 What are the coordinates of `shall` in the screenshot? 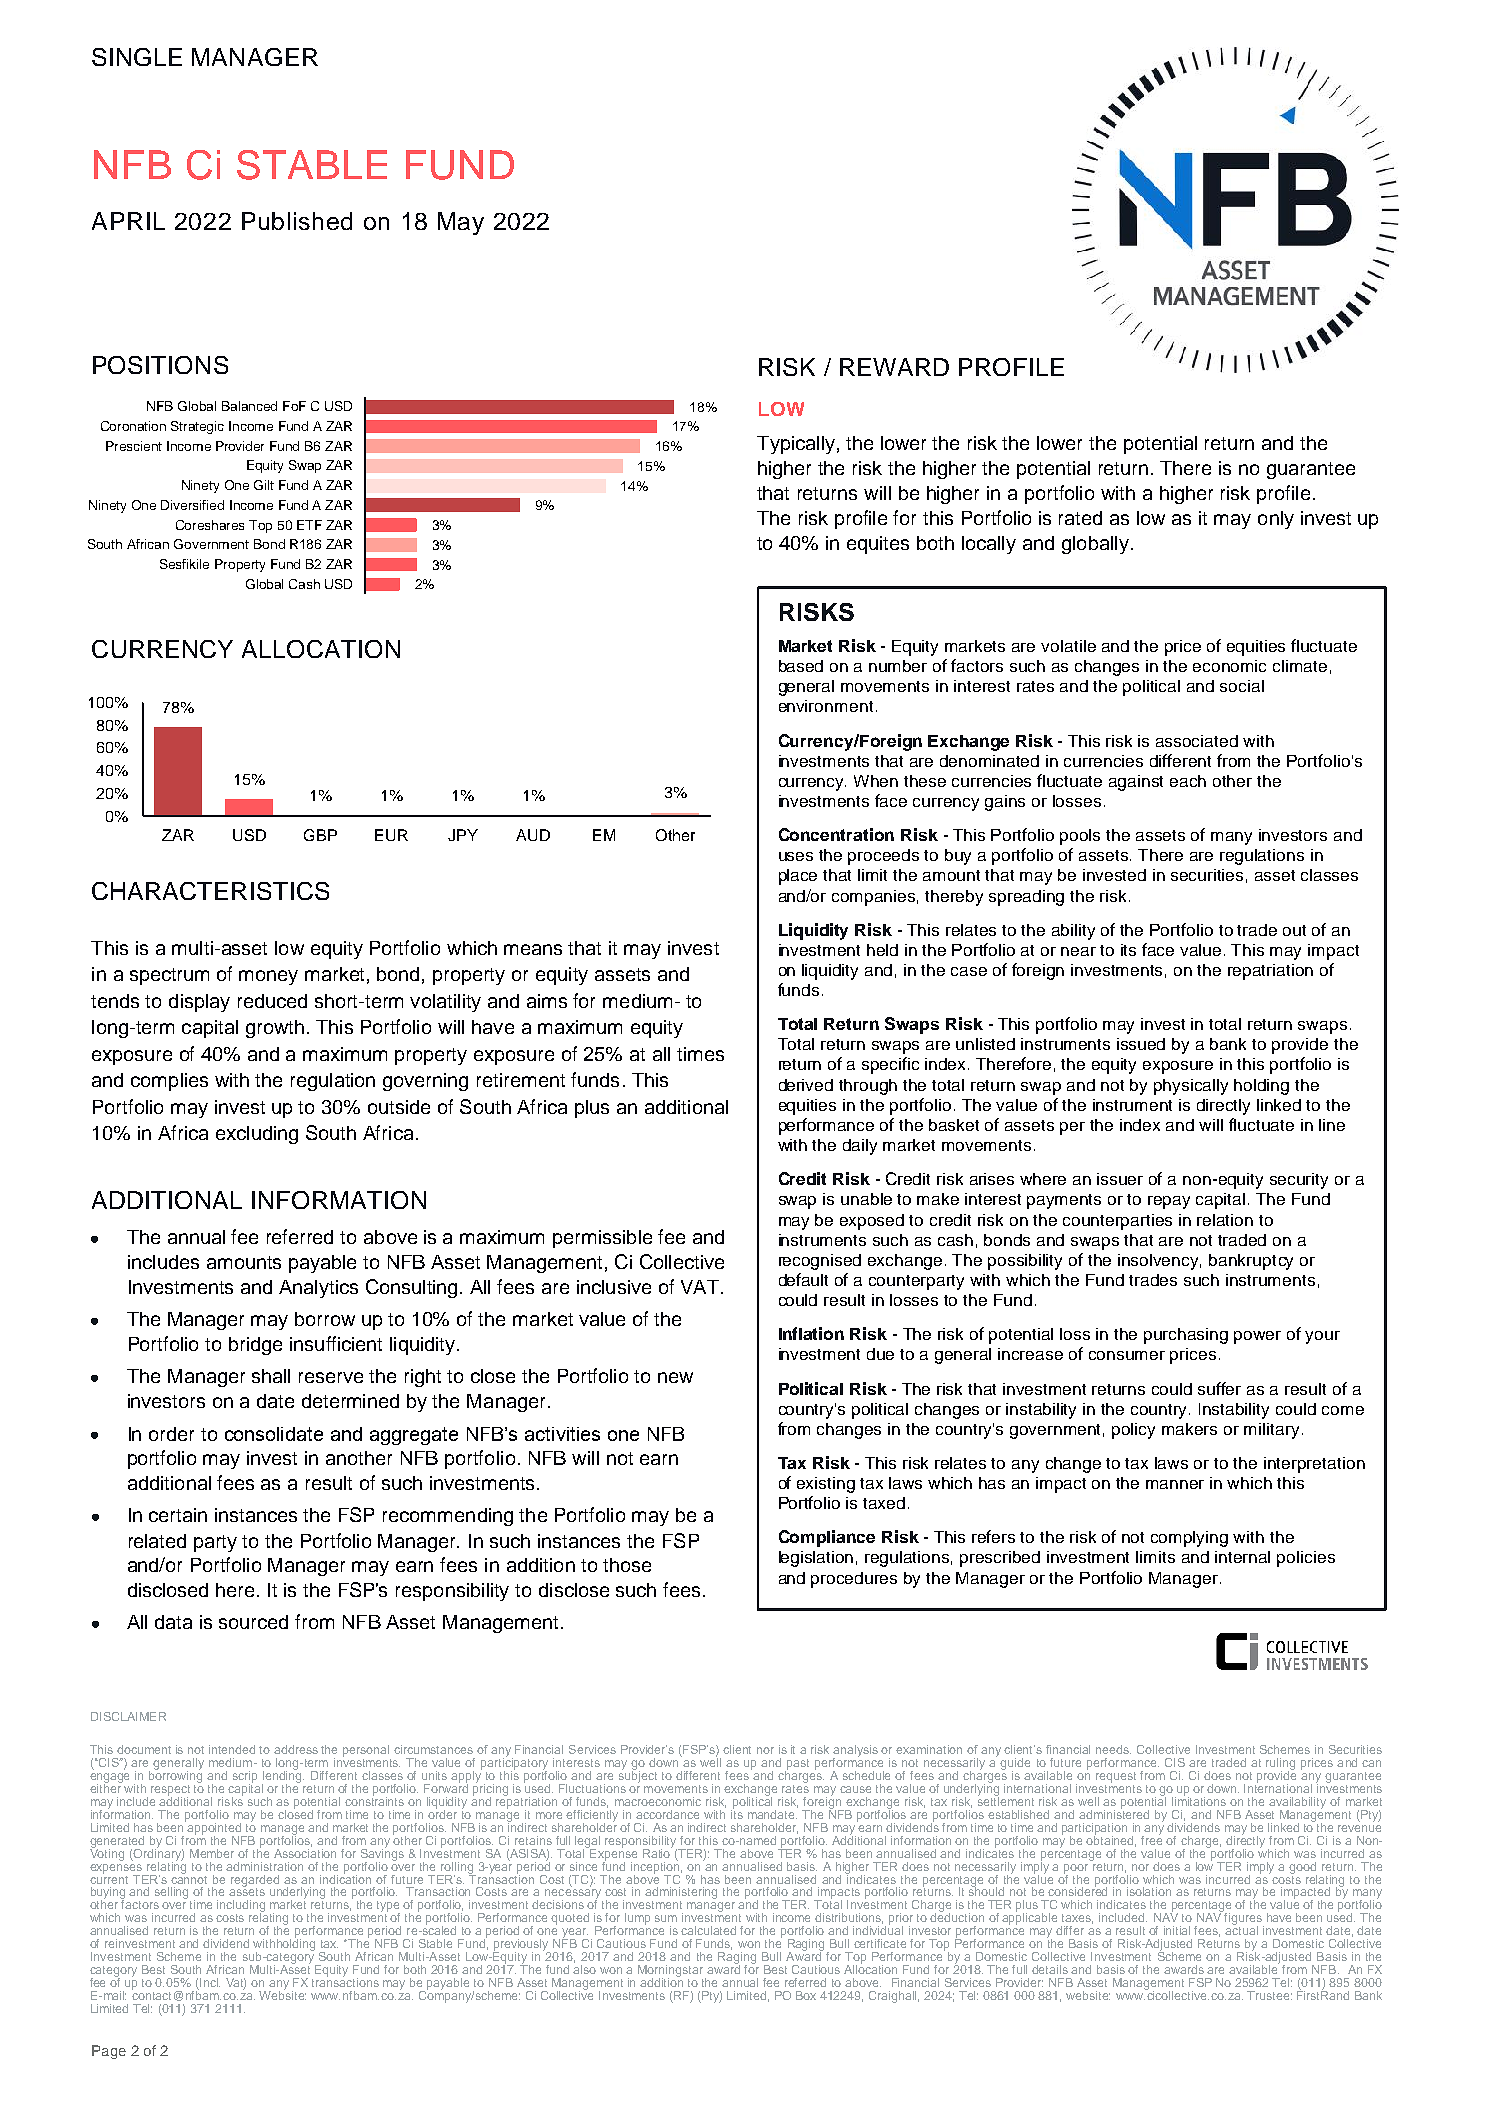 It's located at (271, 1376).
